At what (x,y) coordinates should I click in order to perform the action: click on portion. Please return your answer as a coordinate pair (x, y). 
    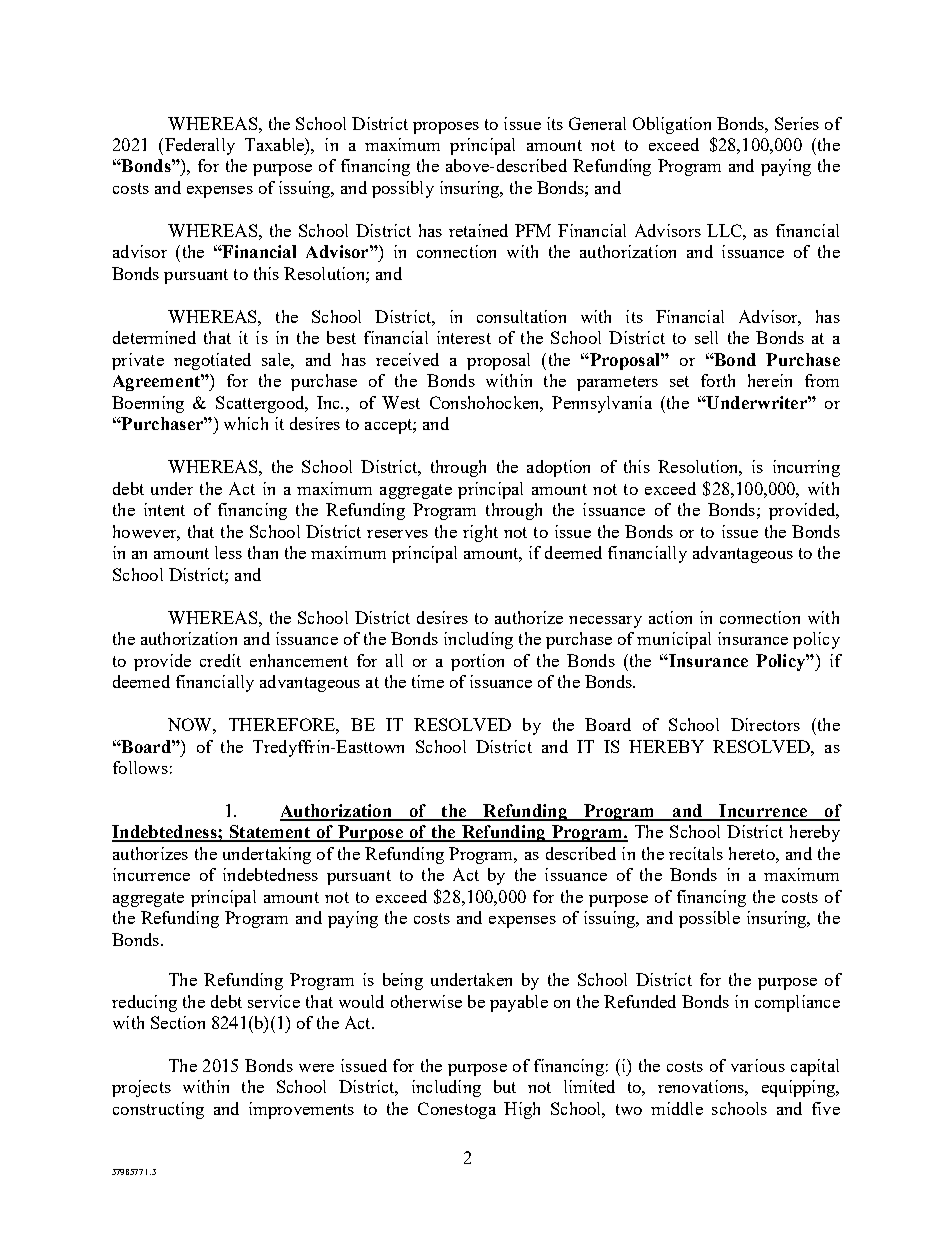
    Looking at the image, I should click on (477, 662).
